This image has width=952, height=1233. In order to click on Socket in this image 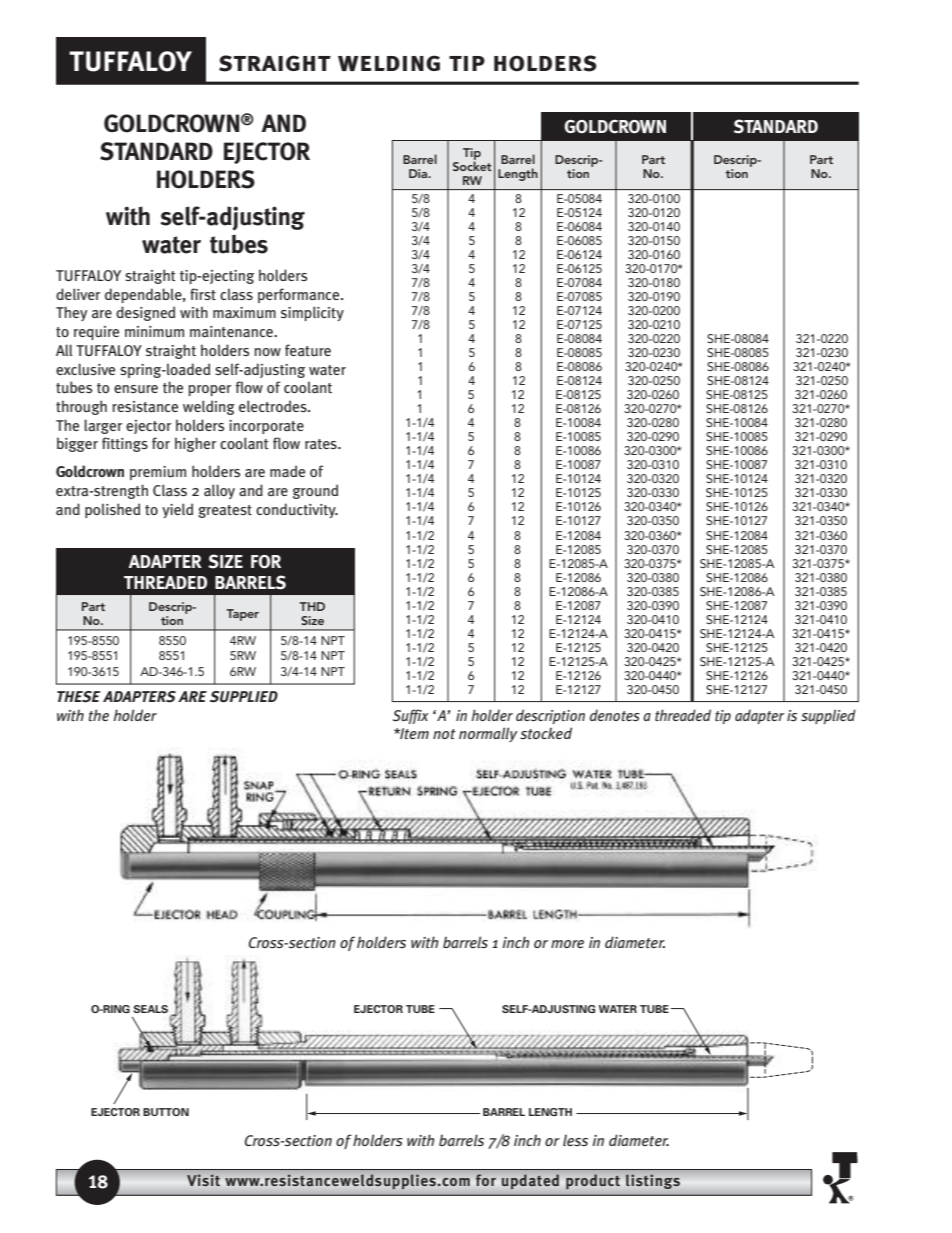, I will do `click(472, 165)`.
